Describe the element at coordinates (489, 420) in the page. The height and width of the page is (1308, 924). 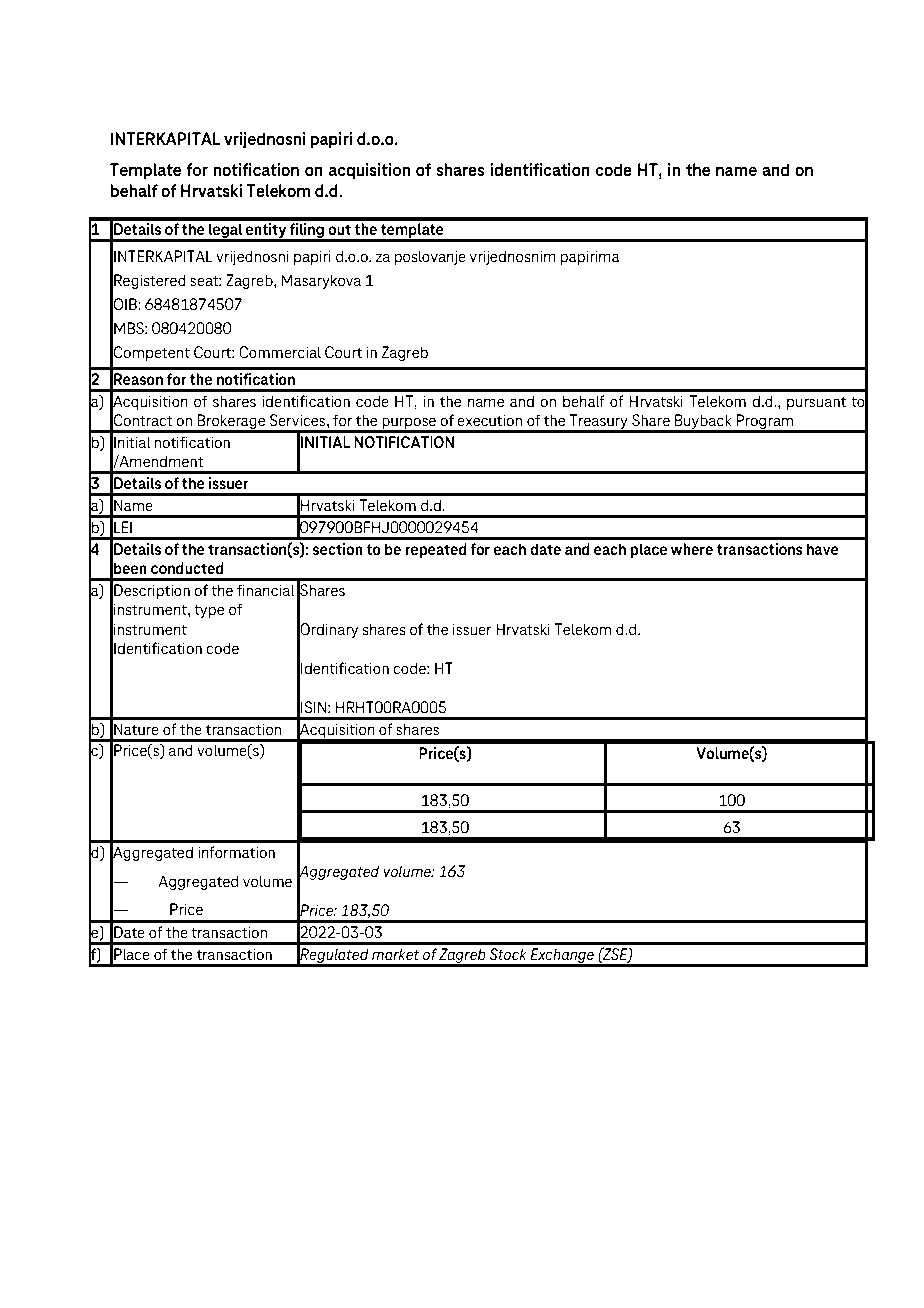
I see `execution` at that location.
